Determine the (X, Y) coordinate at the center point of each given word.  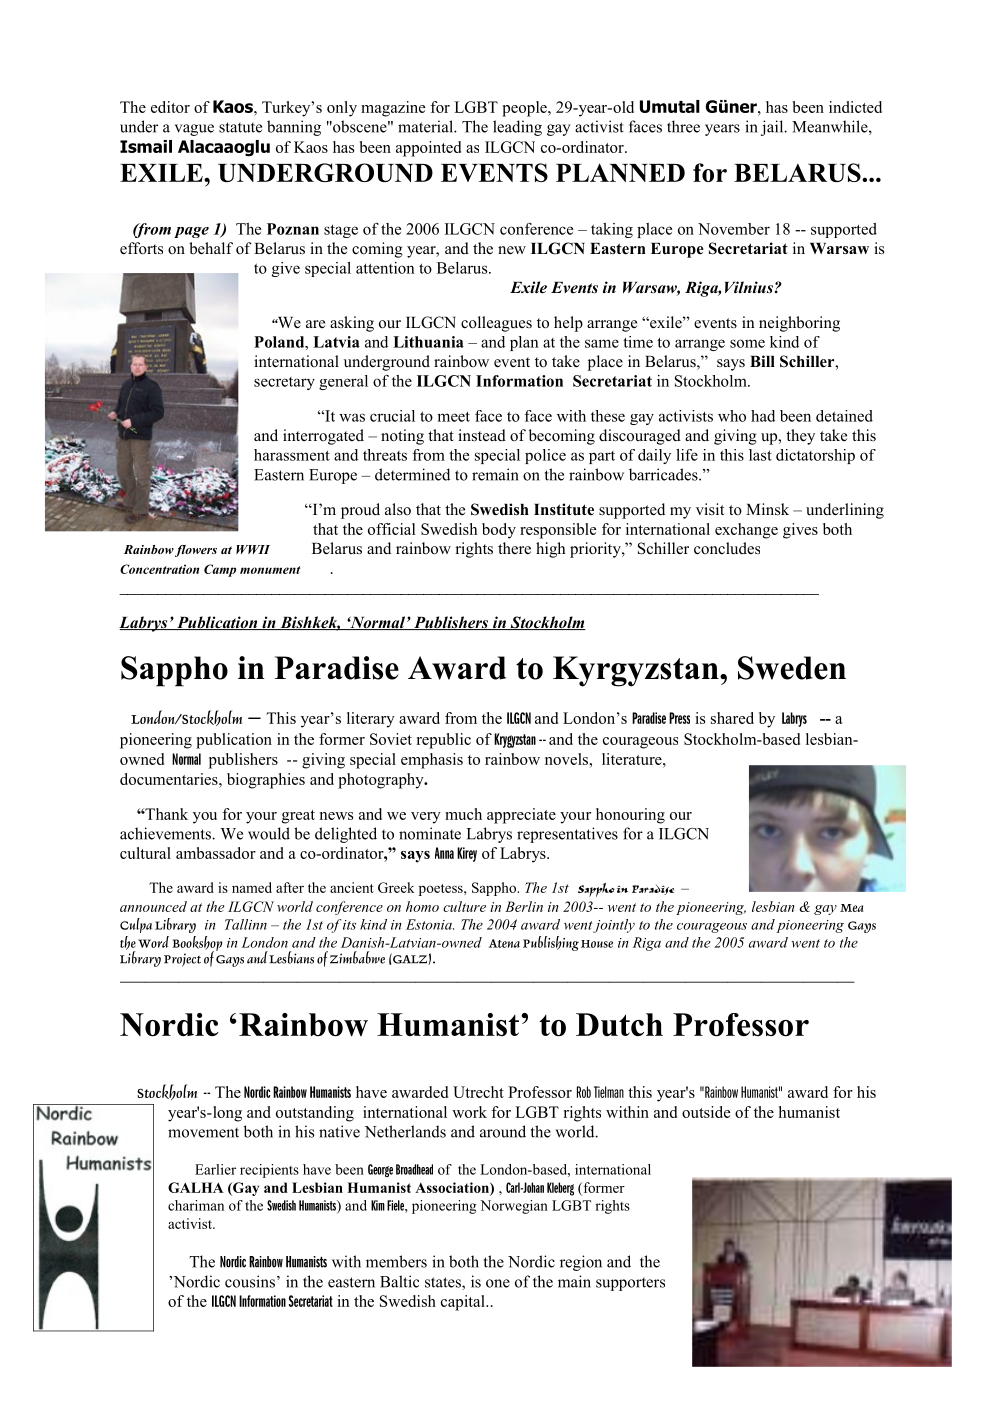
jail (773, 128)
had (763, 416)
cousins (250, 1281)
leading (517, 128)
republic (444, 741)
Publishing (551, 943)
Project (182, 960)
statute (240, 127)
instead (482, 435)
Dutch (619, 1024)
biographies (266, 781)
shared (732, 718)
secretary (284, 383)
